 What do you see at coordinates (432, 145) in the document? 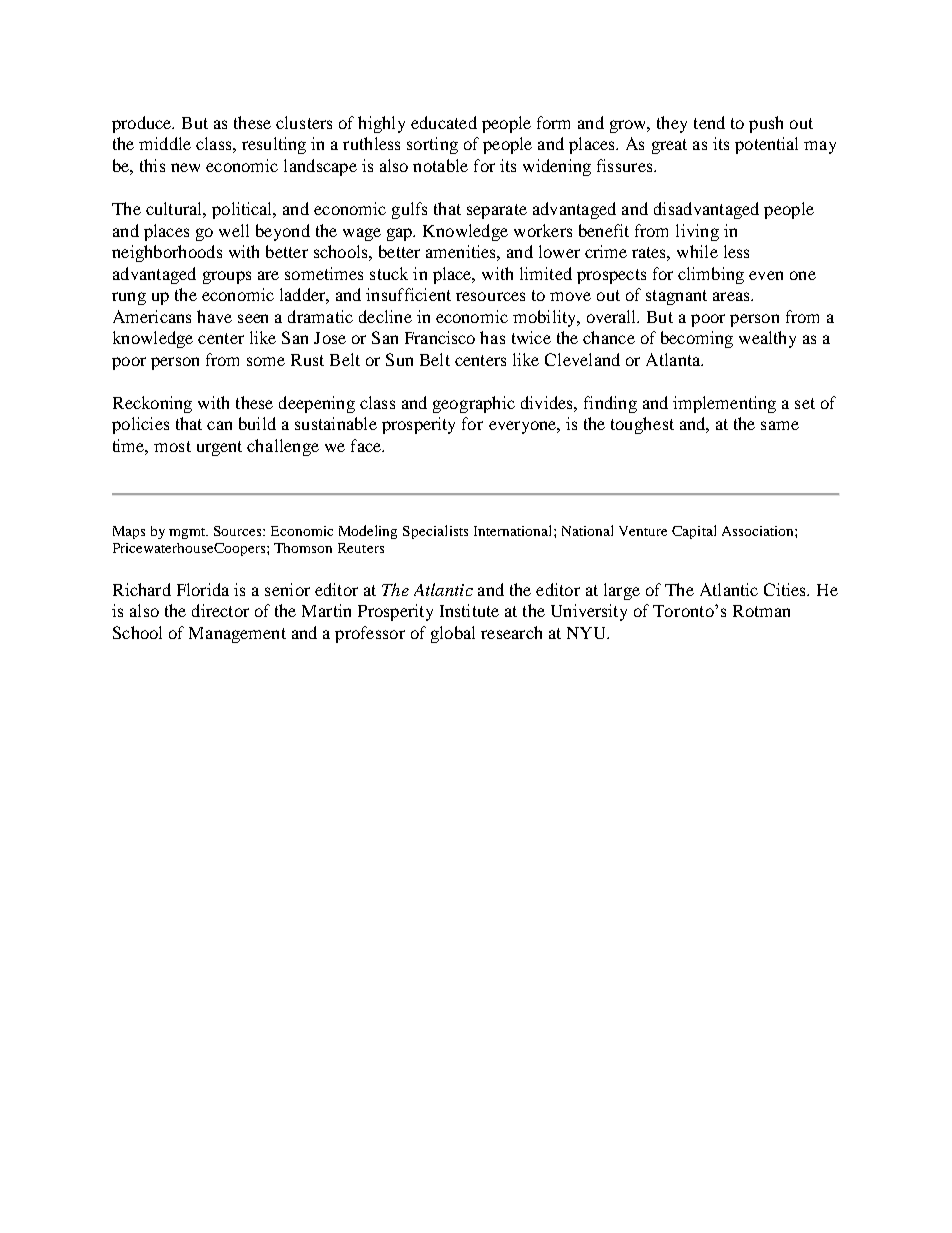
I see `sorting` at bounding box center [432, 145].
